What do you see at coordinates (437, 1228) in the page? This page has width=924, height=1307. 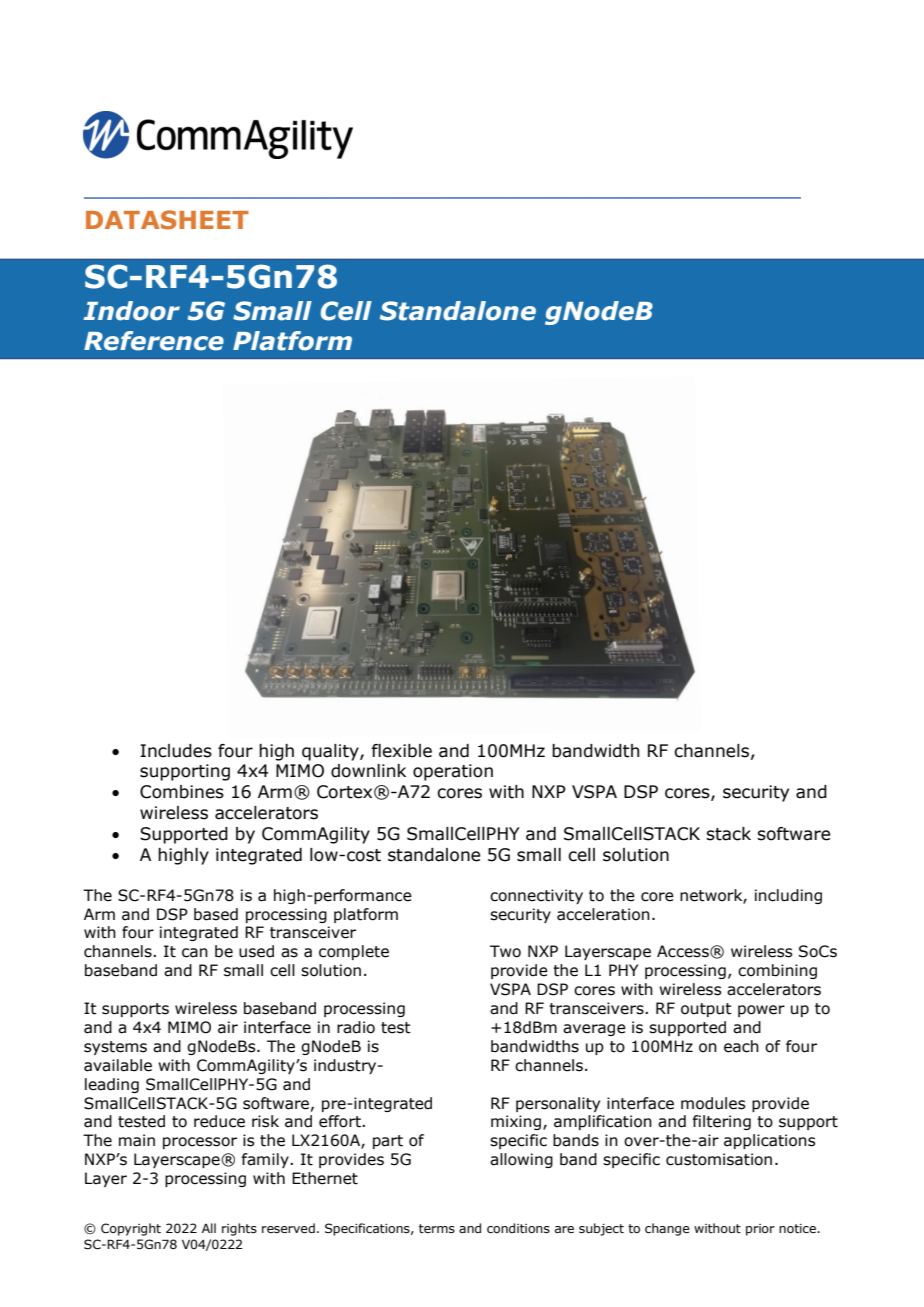 I see `terms` at bounding box center [437, 1228].
